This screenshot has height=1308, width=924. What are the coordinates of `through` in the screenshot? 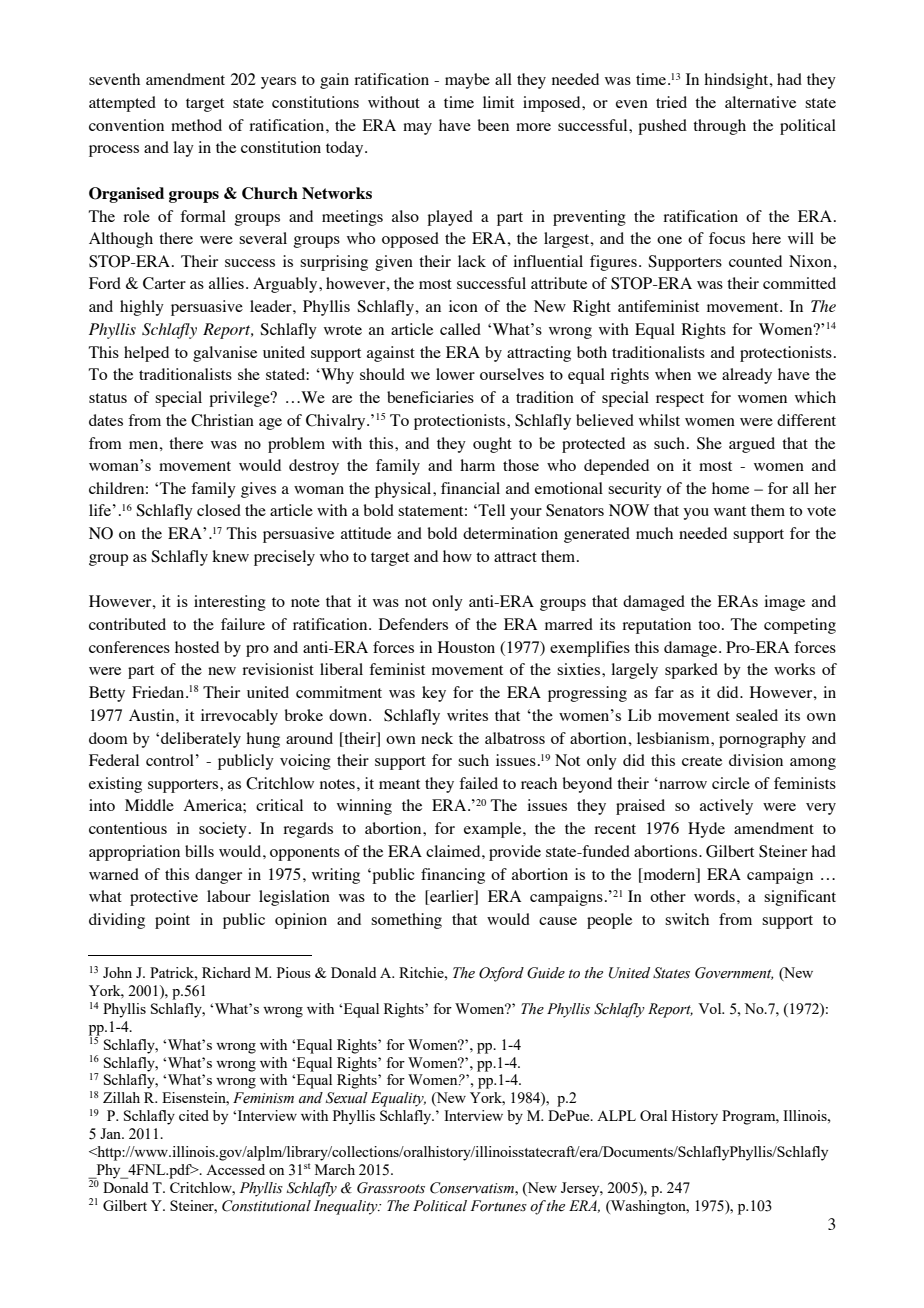 It's located at (719, 127).
